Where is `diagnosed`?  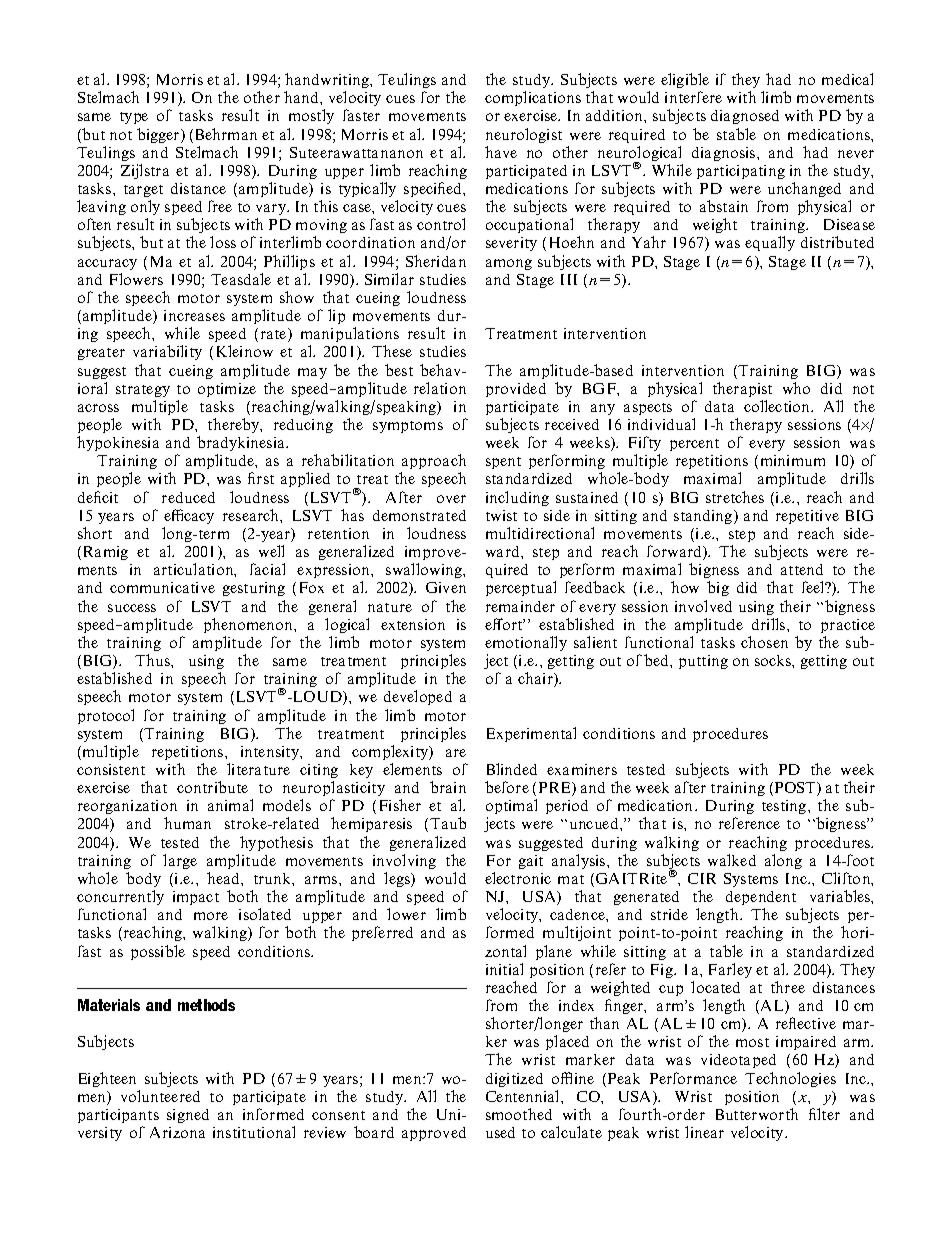
diagnosed is located at coordinates (745, 117).
